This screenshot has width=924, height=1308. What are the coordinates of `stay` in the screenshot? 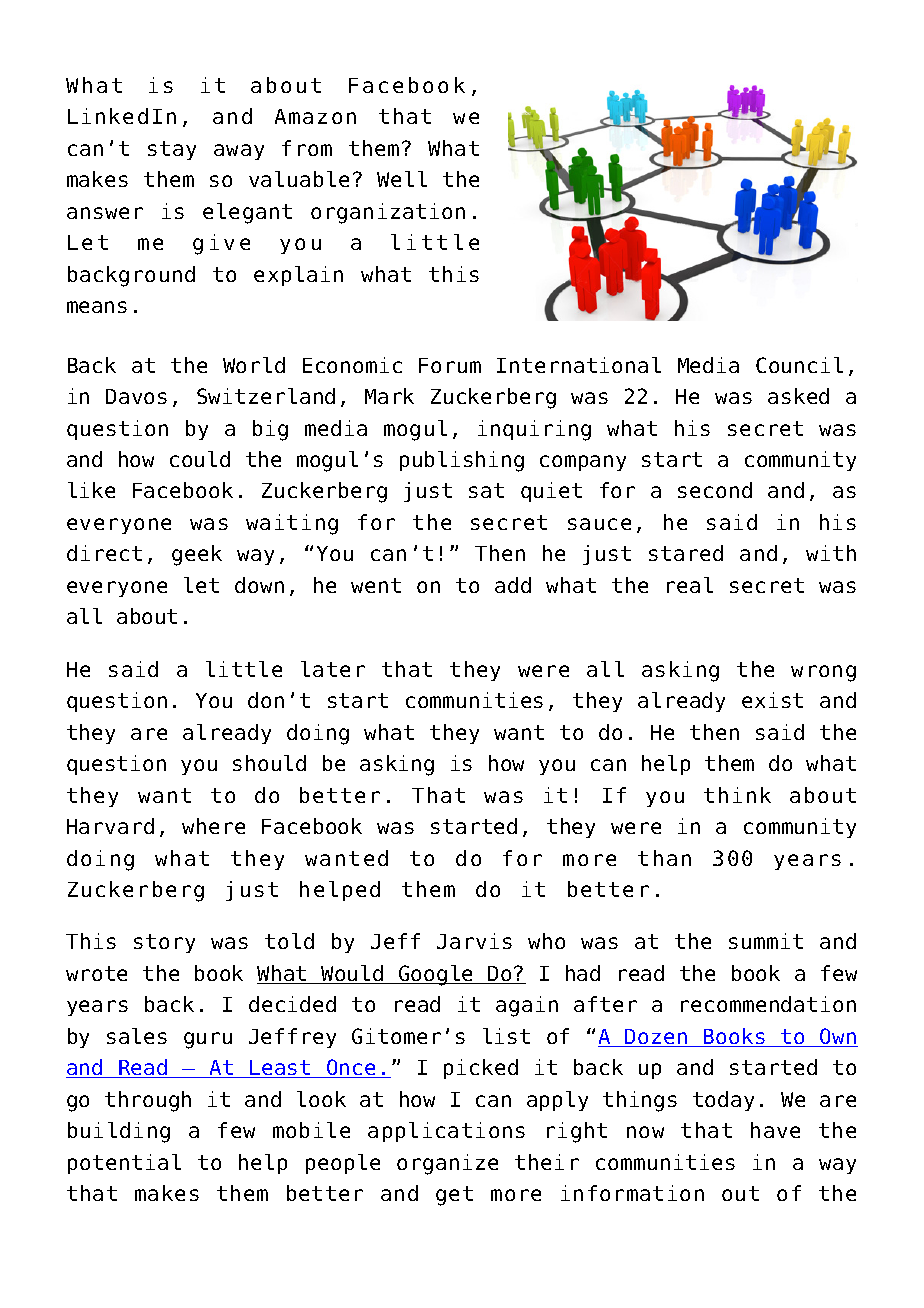 It's located at (172, 150).
